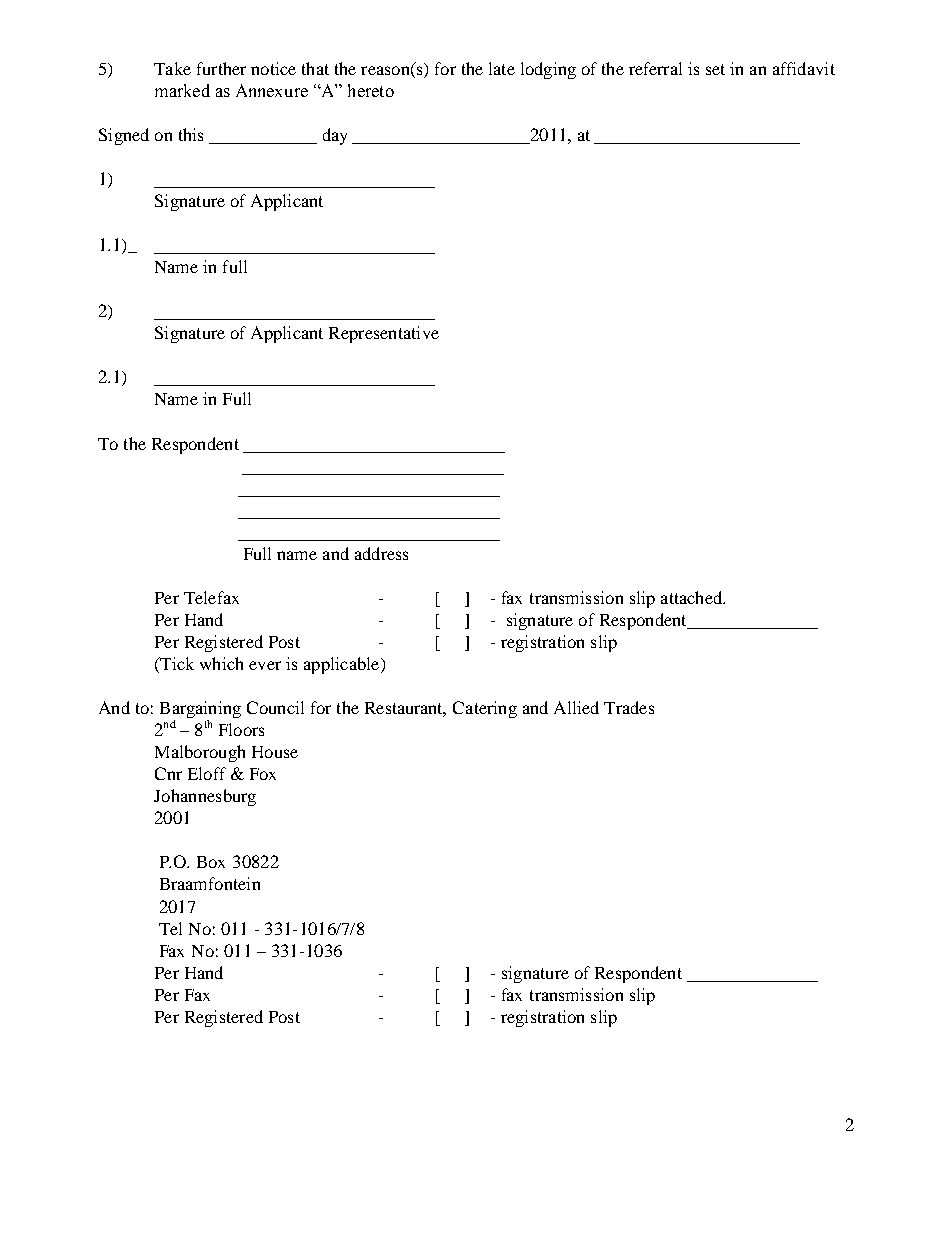  What do you see at coordinates (182, 90) in the screenshot?
I see `marked` at bounding box center [182, 90].
